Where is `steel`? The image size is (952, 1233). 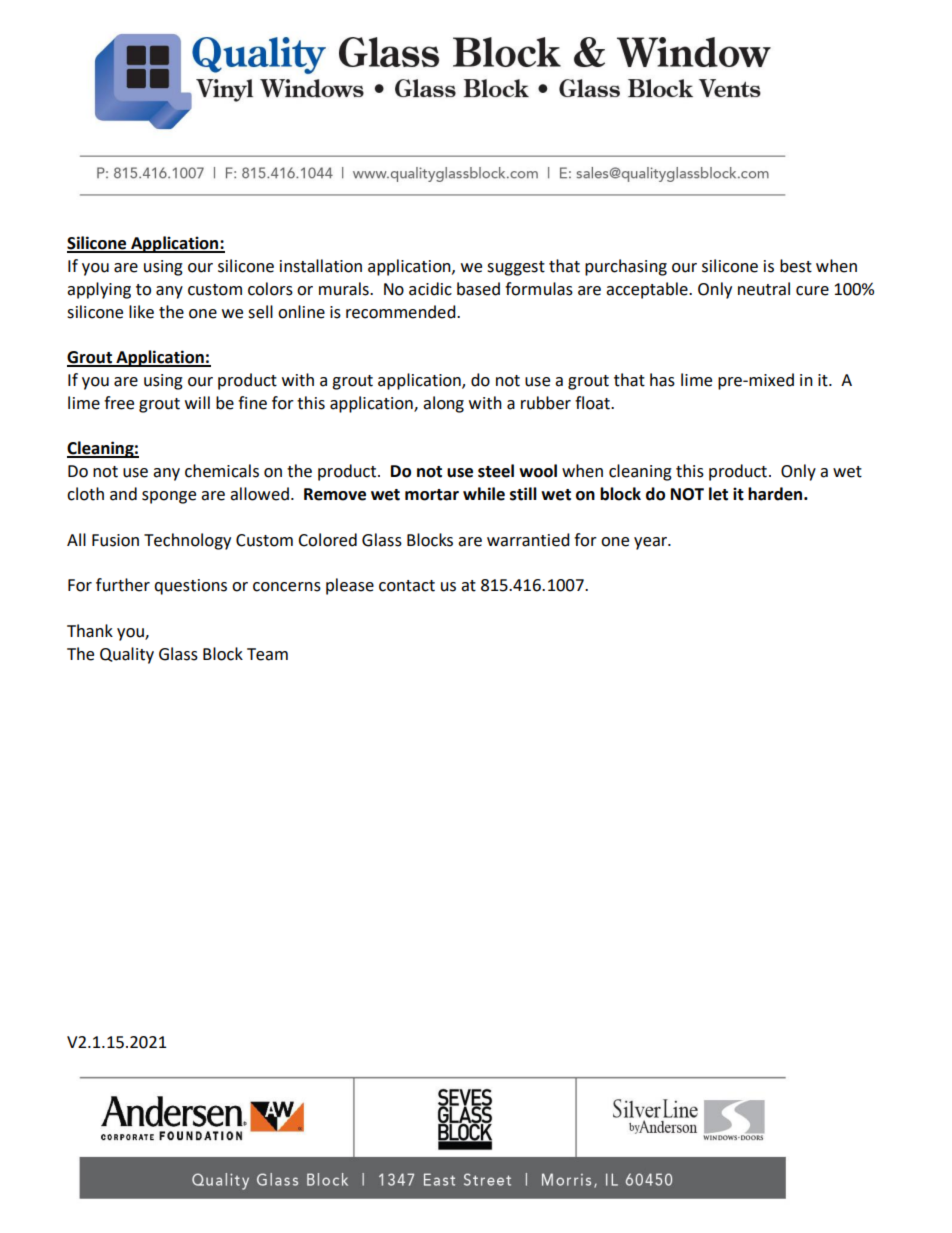 steel is located at coordinates (496, 471).
